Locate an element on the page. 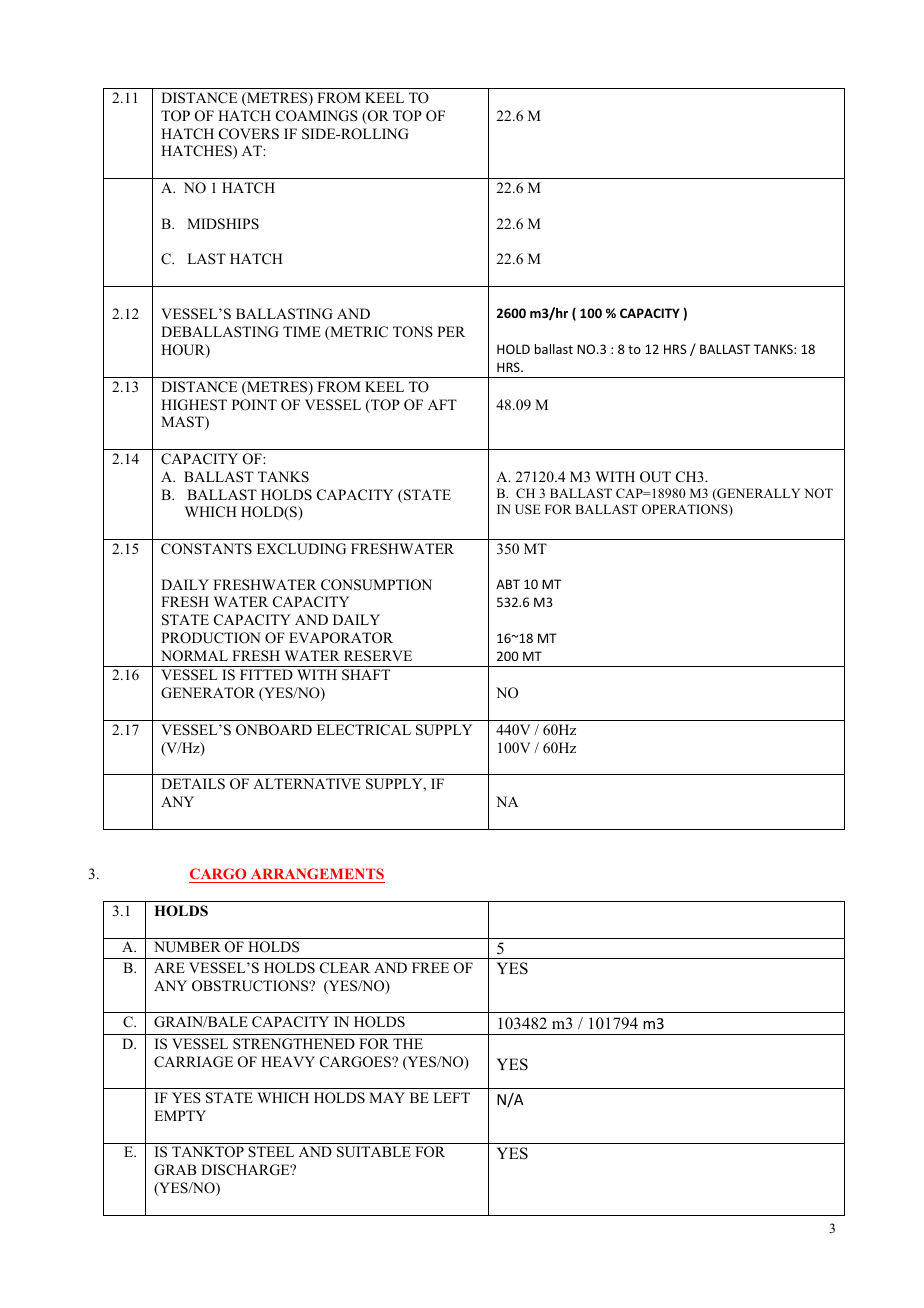 The height and width of the image is (1308, 924). DETAILS is located at coordinates (193, 784).
